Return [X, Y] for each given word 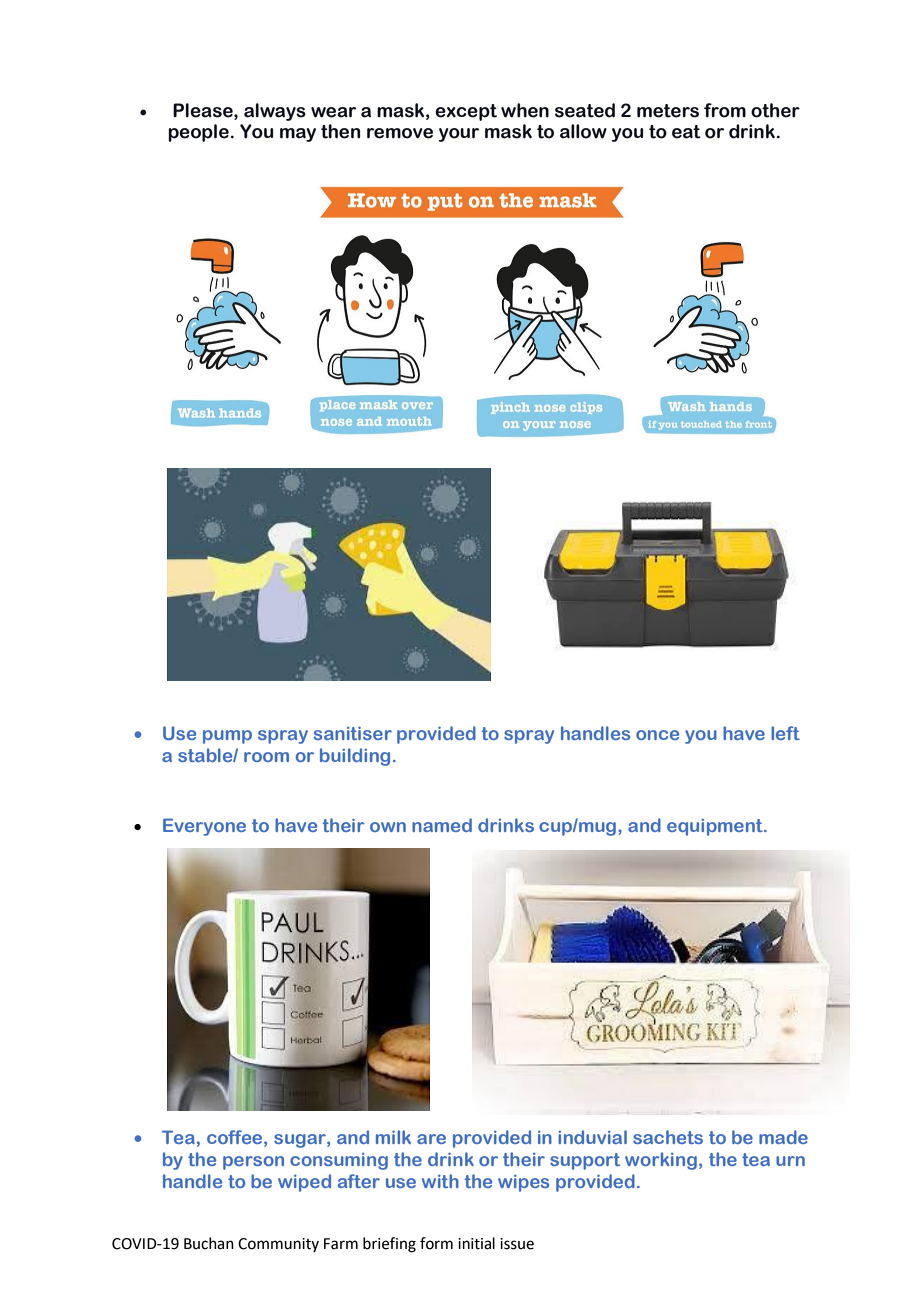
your [459, 135]
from [725, 110]
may [298, 135]
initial [476, 1243]
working [661, 1161]
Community [278, 1245]
